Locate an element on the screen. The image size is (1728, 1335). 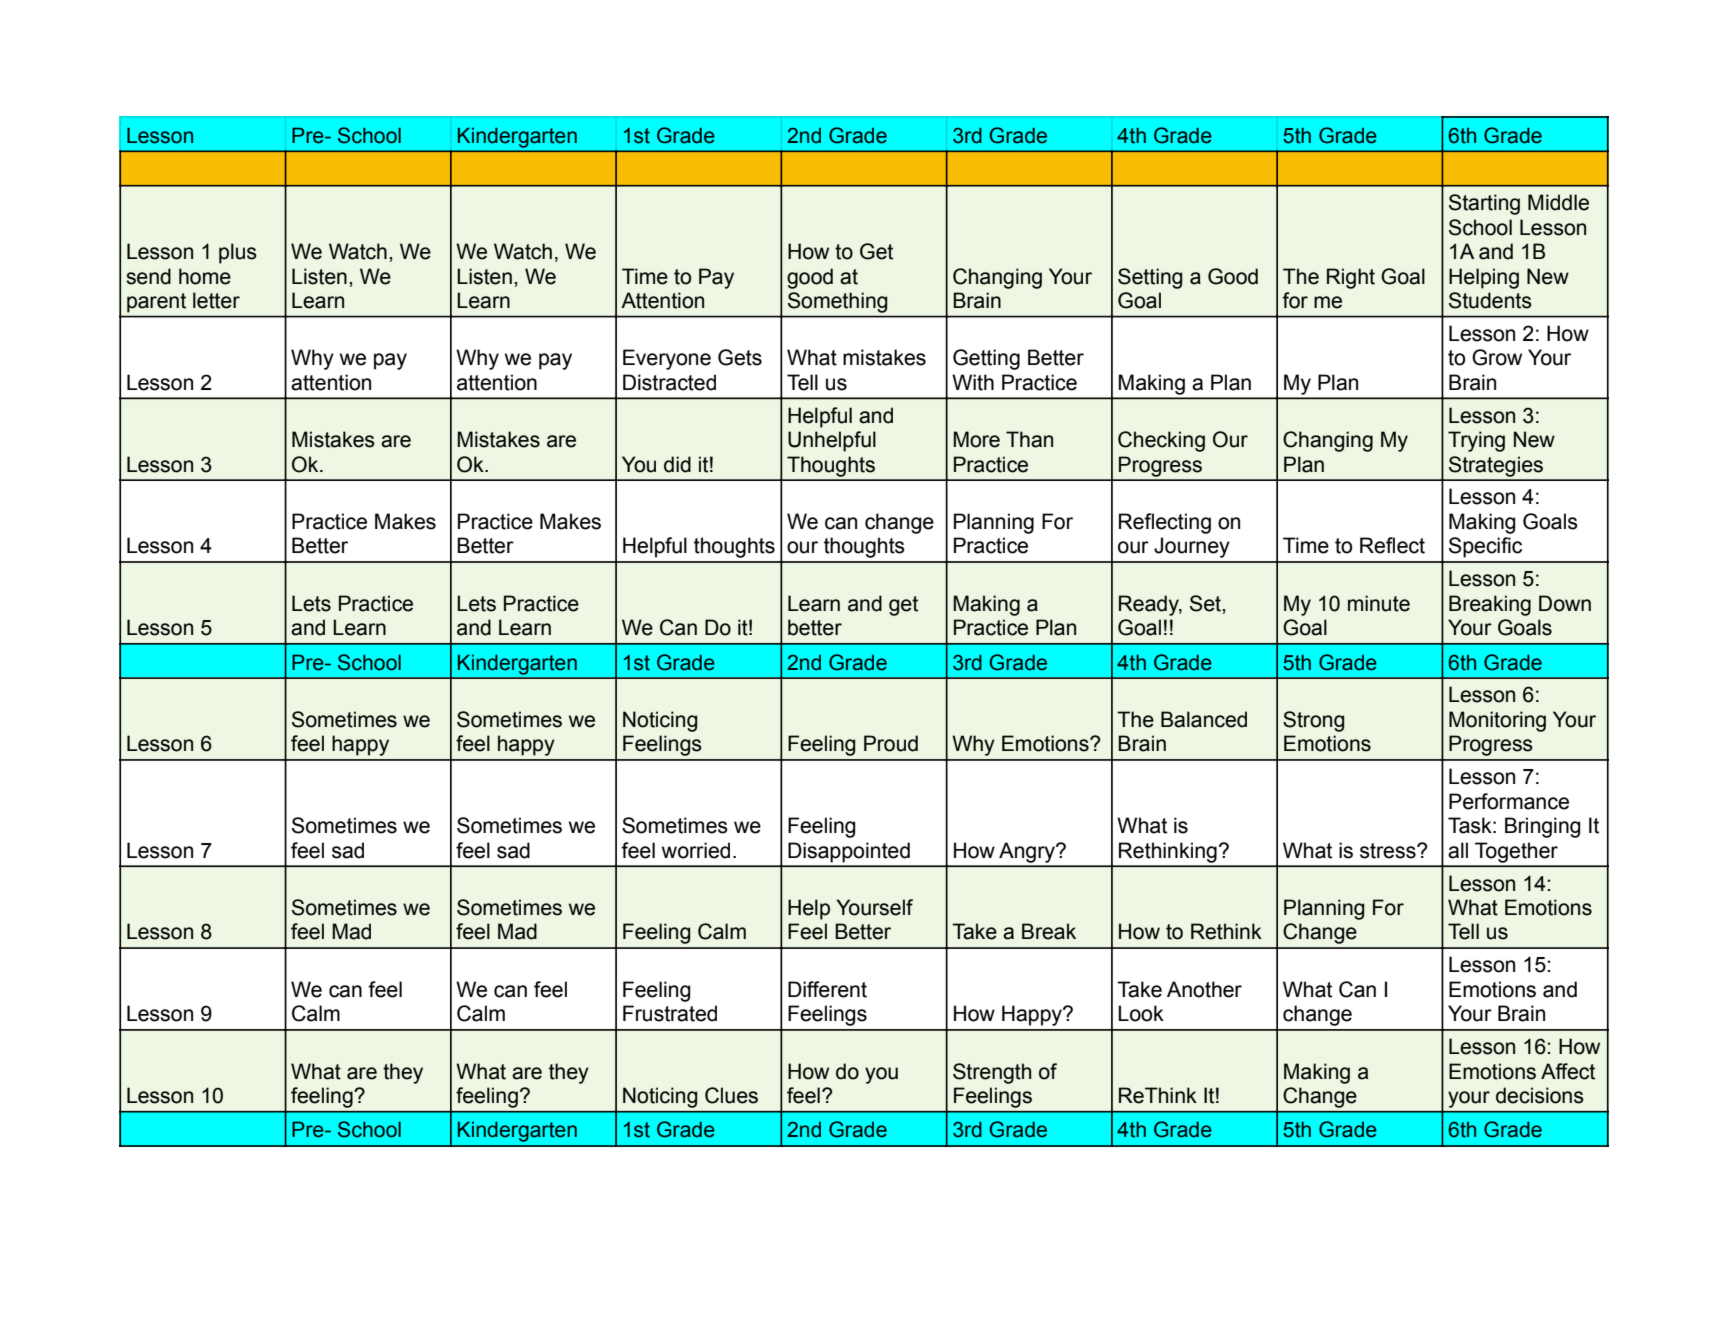
plus is located at coordinates (238, 253).
